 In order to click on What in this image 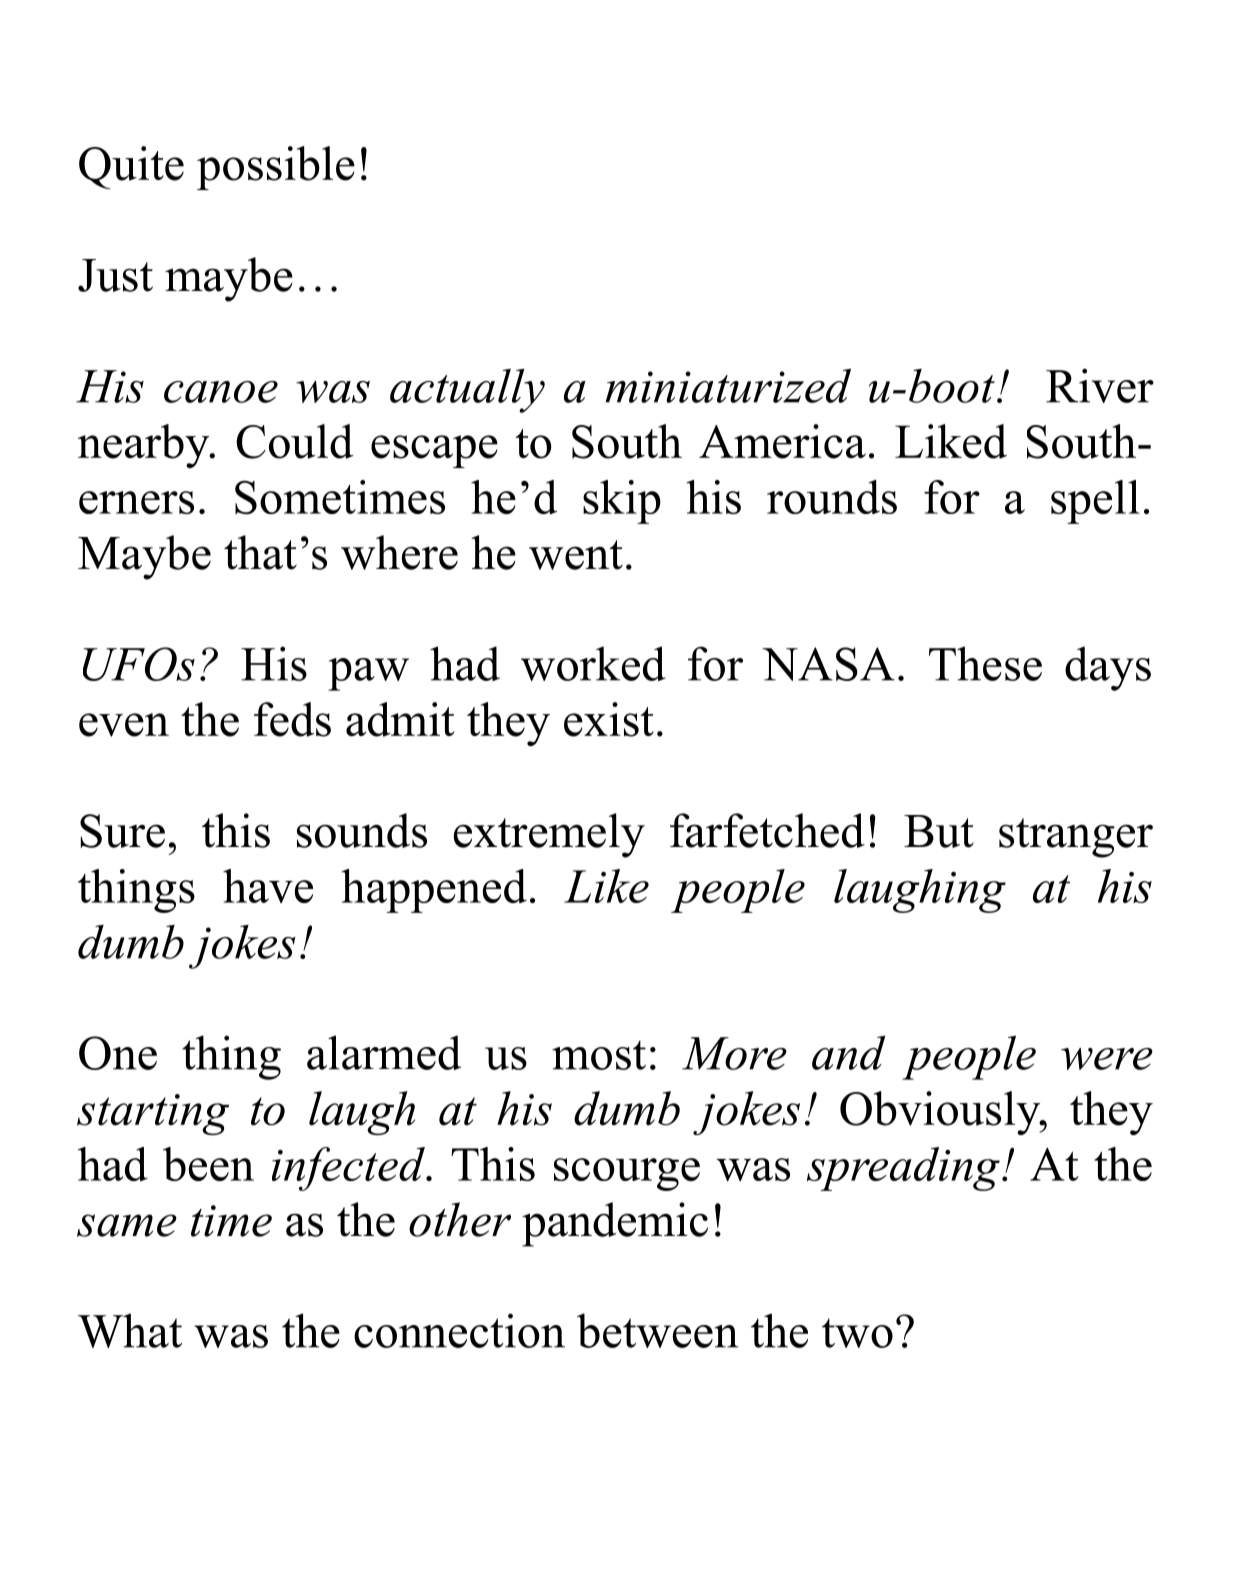, I will do `click(130, 1330)`.
